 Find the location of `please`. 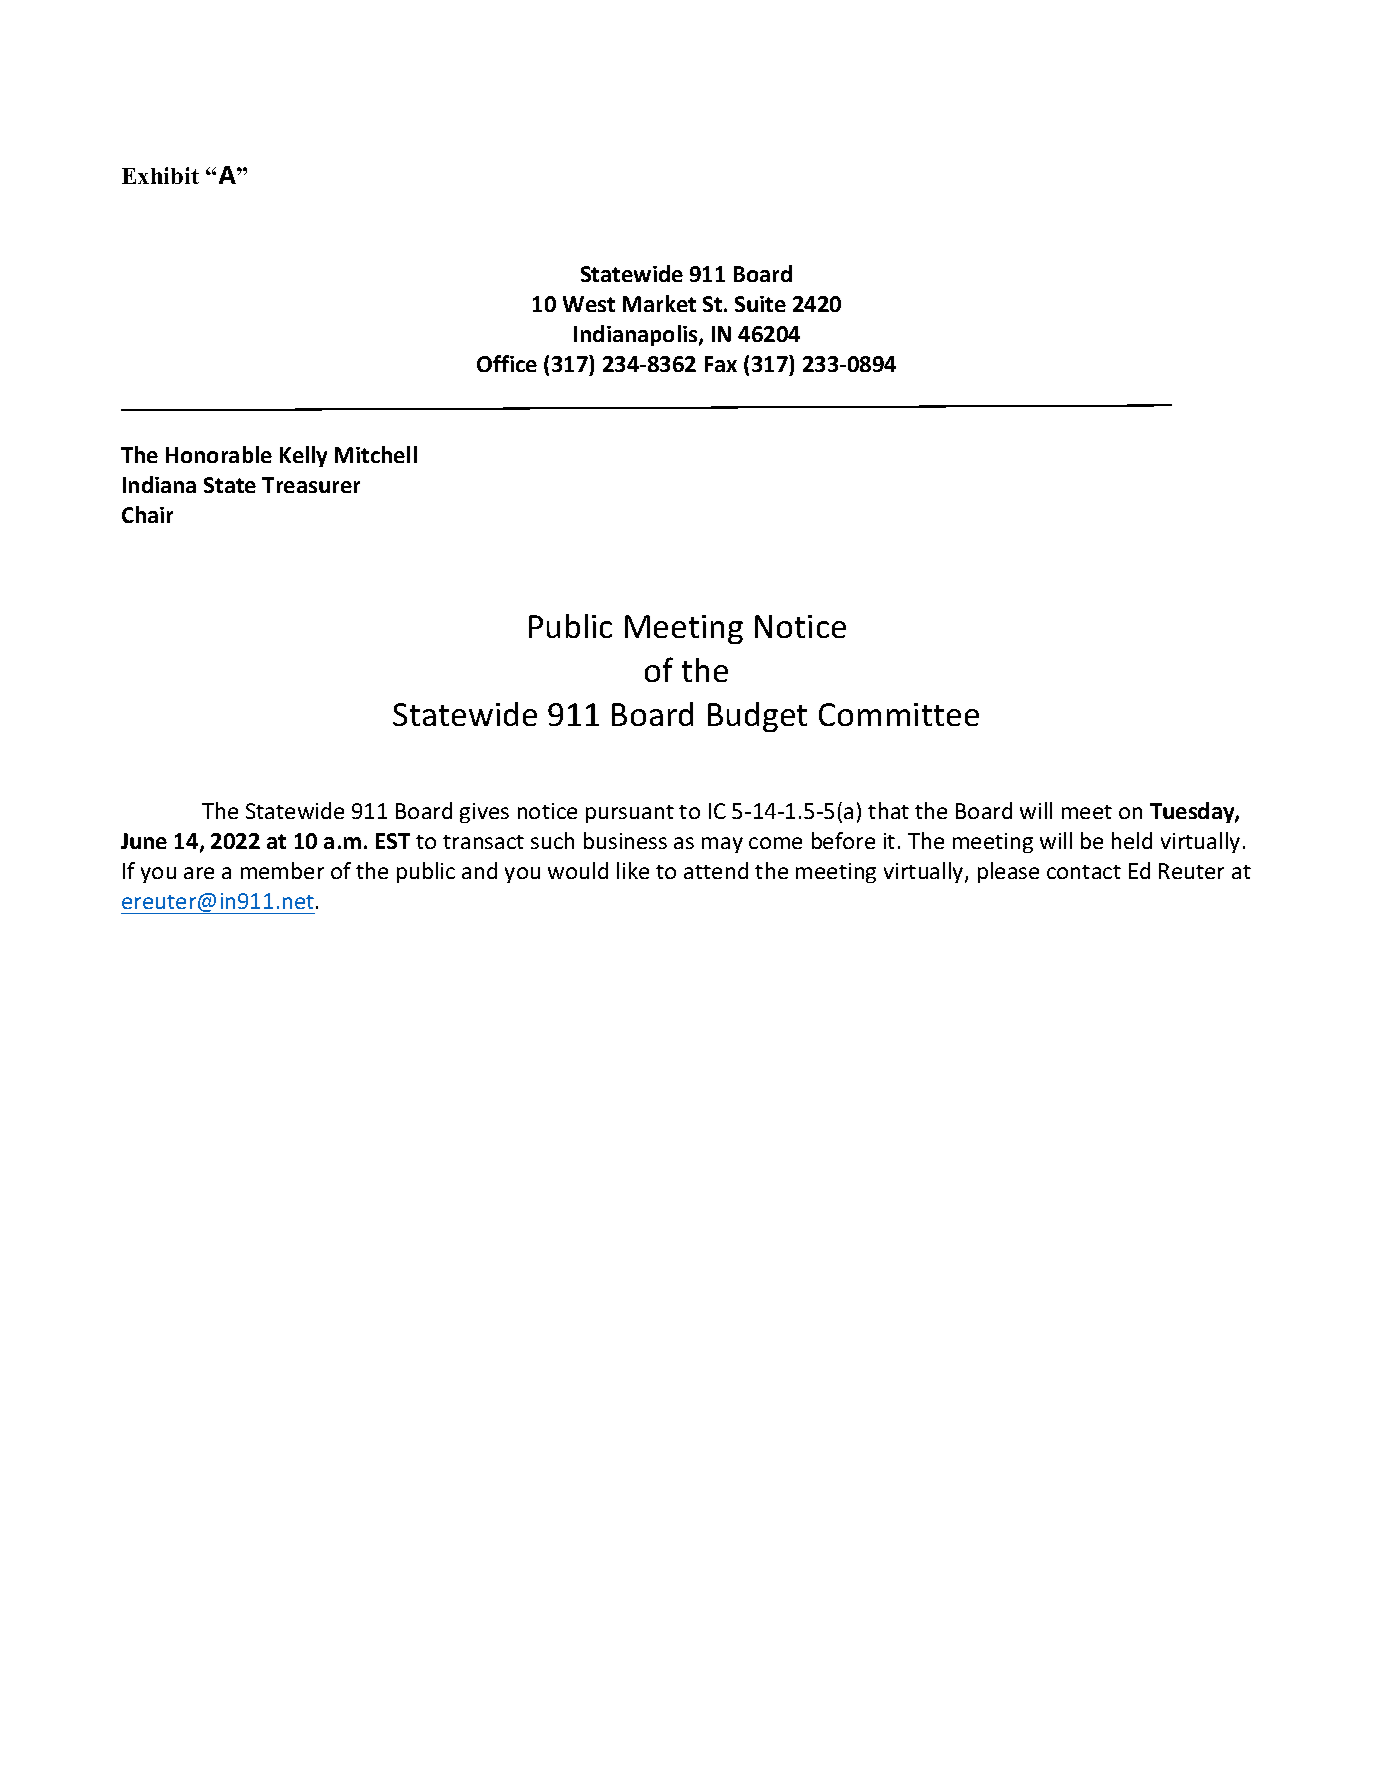

please is located at coordinates (1008, 872).
